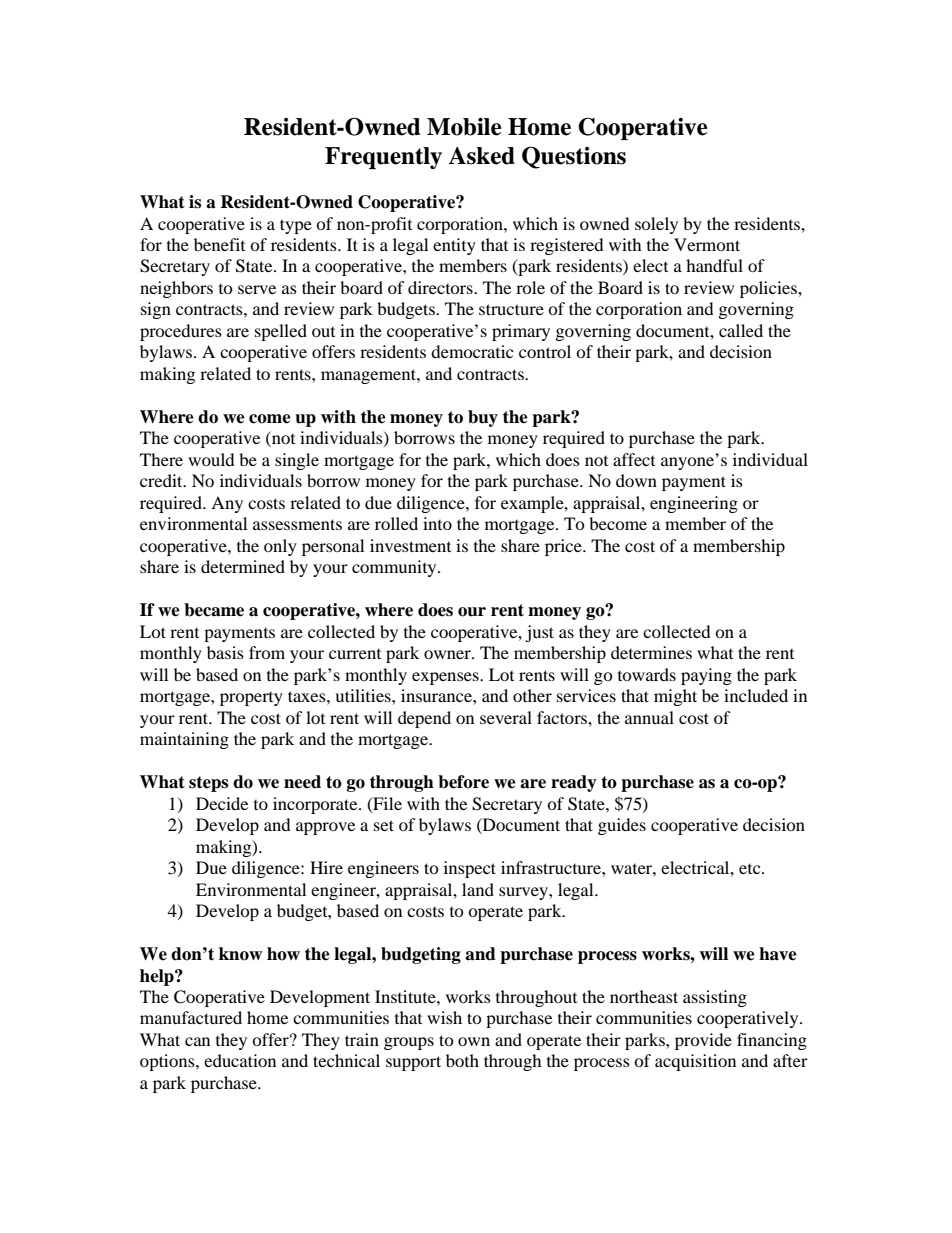  What do you see at coordinates (240, 1060) in the image?
I see `education` at bounding box center [240, 1060].
